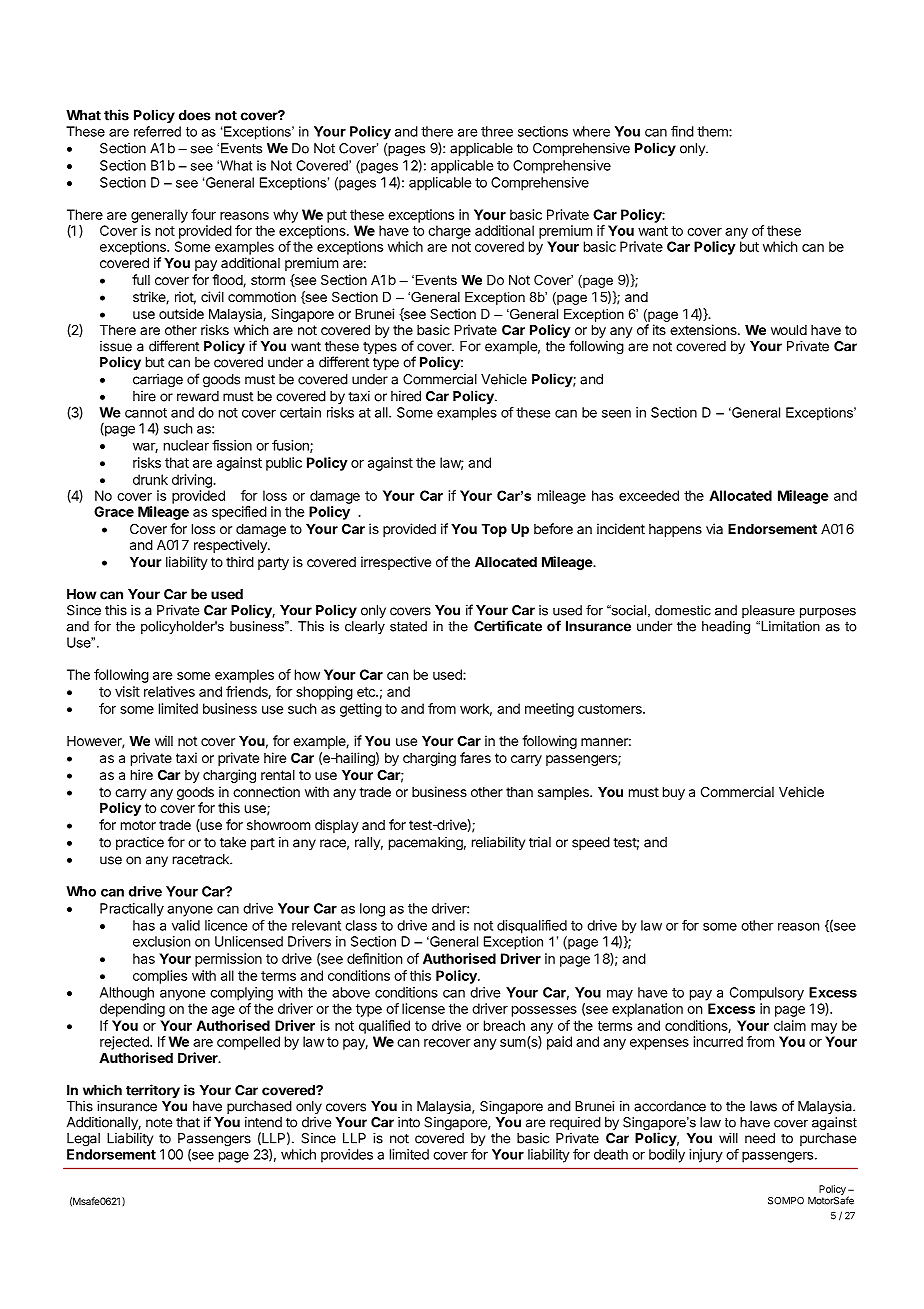 The image size is (924, 1309). What do you see at coordinates (704, 329) in the document?
I see `extensions` at bounding box center [704, 329].
